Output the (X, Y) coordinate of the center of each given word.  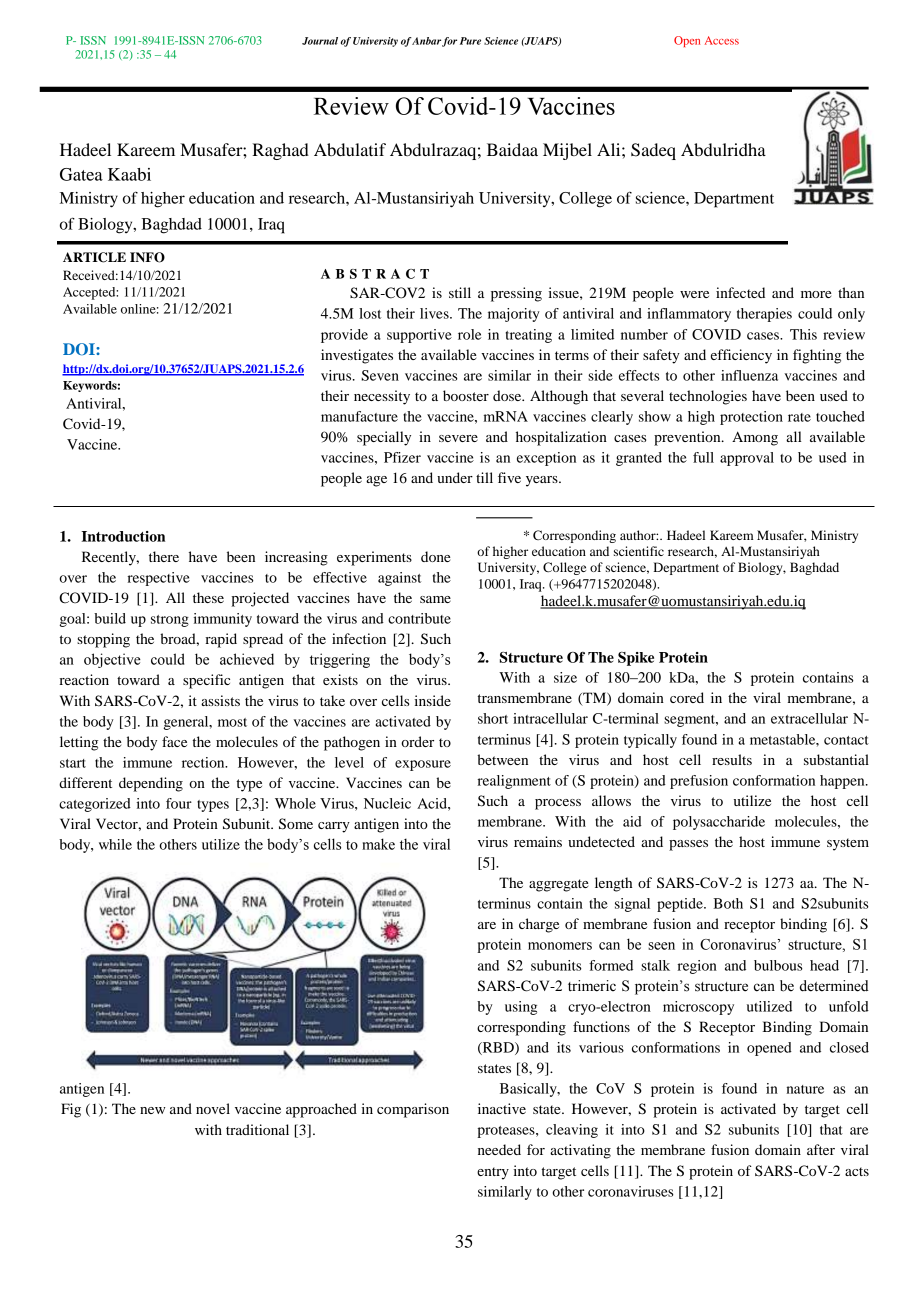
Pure (470, 41)
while (115, 844)
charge (539, 925)
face (174, 741)
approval (747, 459)
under (455, 477)
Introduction (123, 536)
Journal (320, 41)
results (732, 759)
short (493, 718)
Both (728, 903)
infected (740, 292)
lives (435, 313)
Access (722, 40)
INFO (147, 257)
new (152, 1110)
